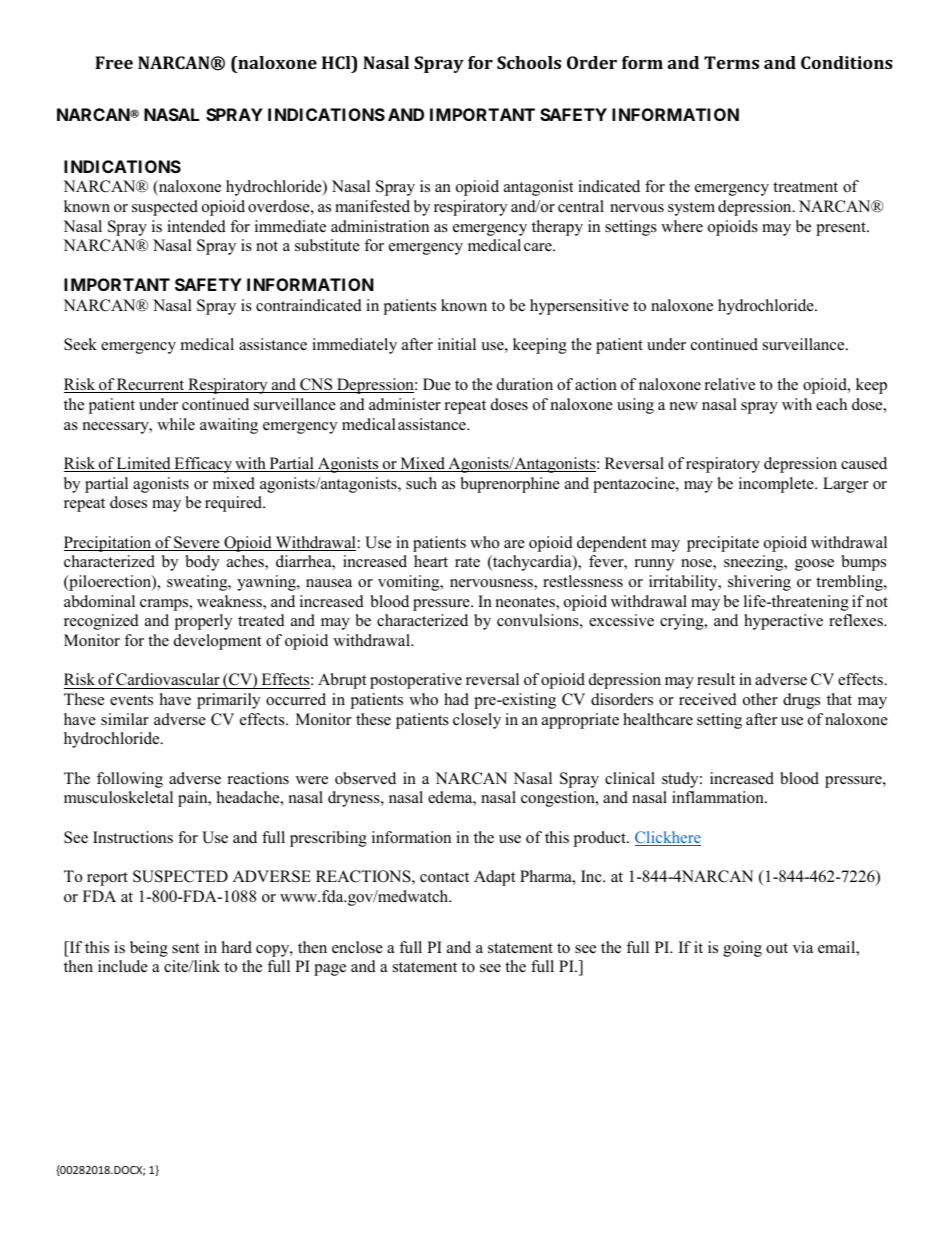 This screenshot has width=952, height=1233. Describe the element at coordinates (114, 62) in the screenshot. I see `Free` at that location.
